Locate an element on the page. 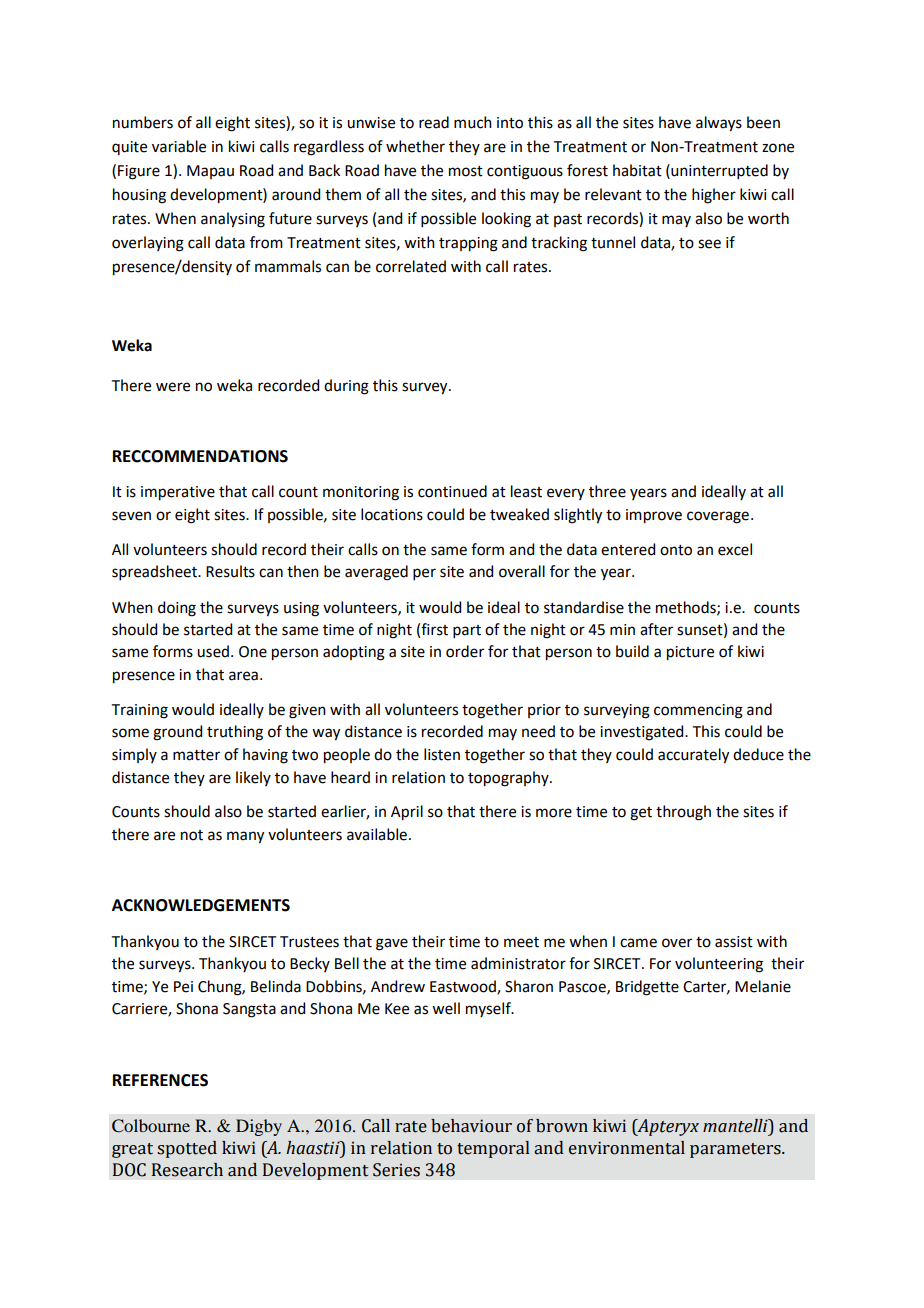  used is located at coordinates (213, 651).
